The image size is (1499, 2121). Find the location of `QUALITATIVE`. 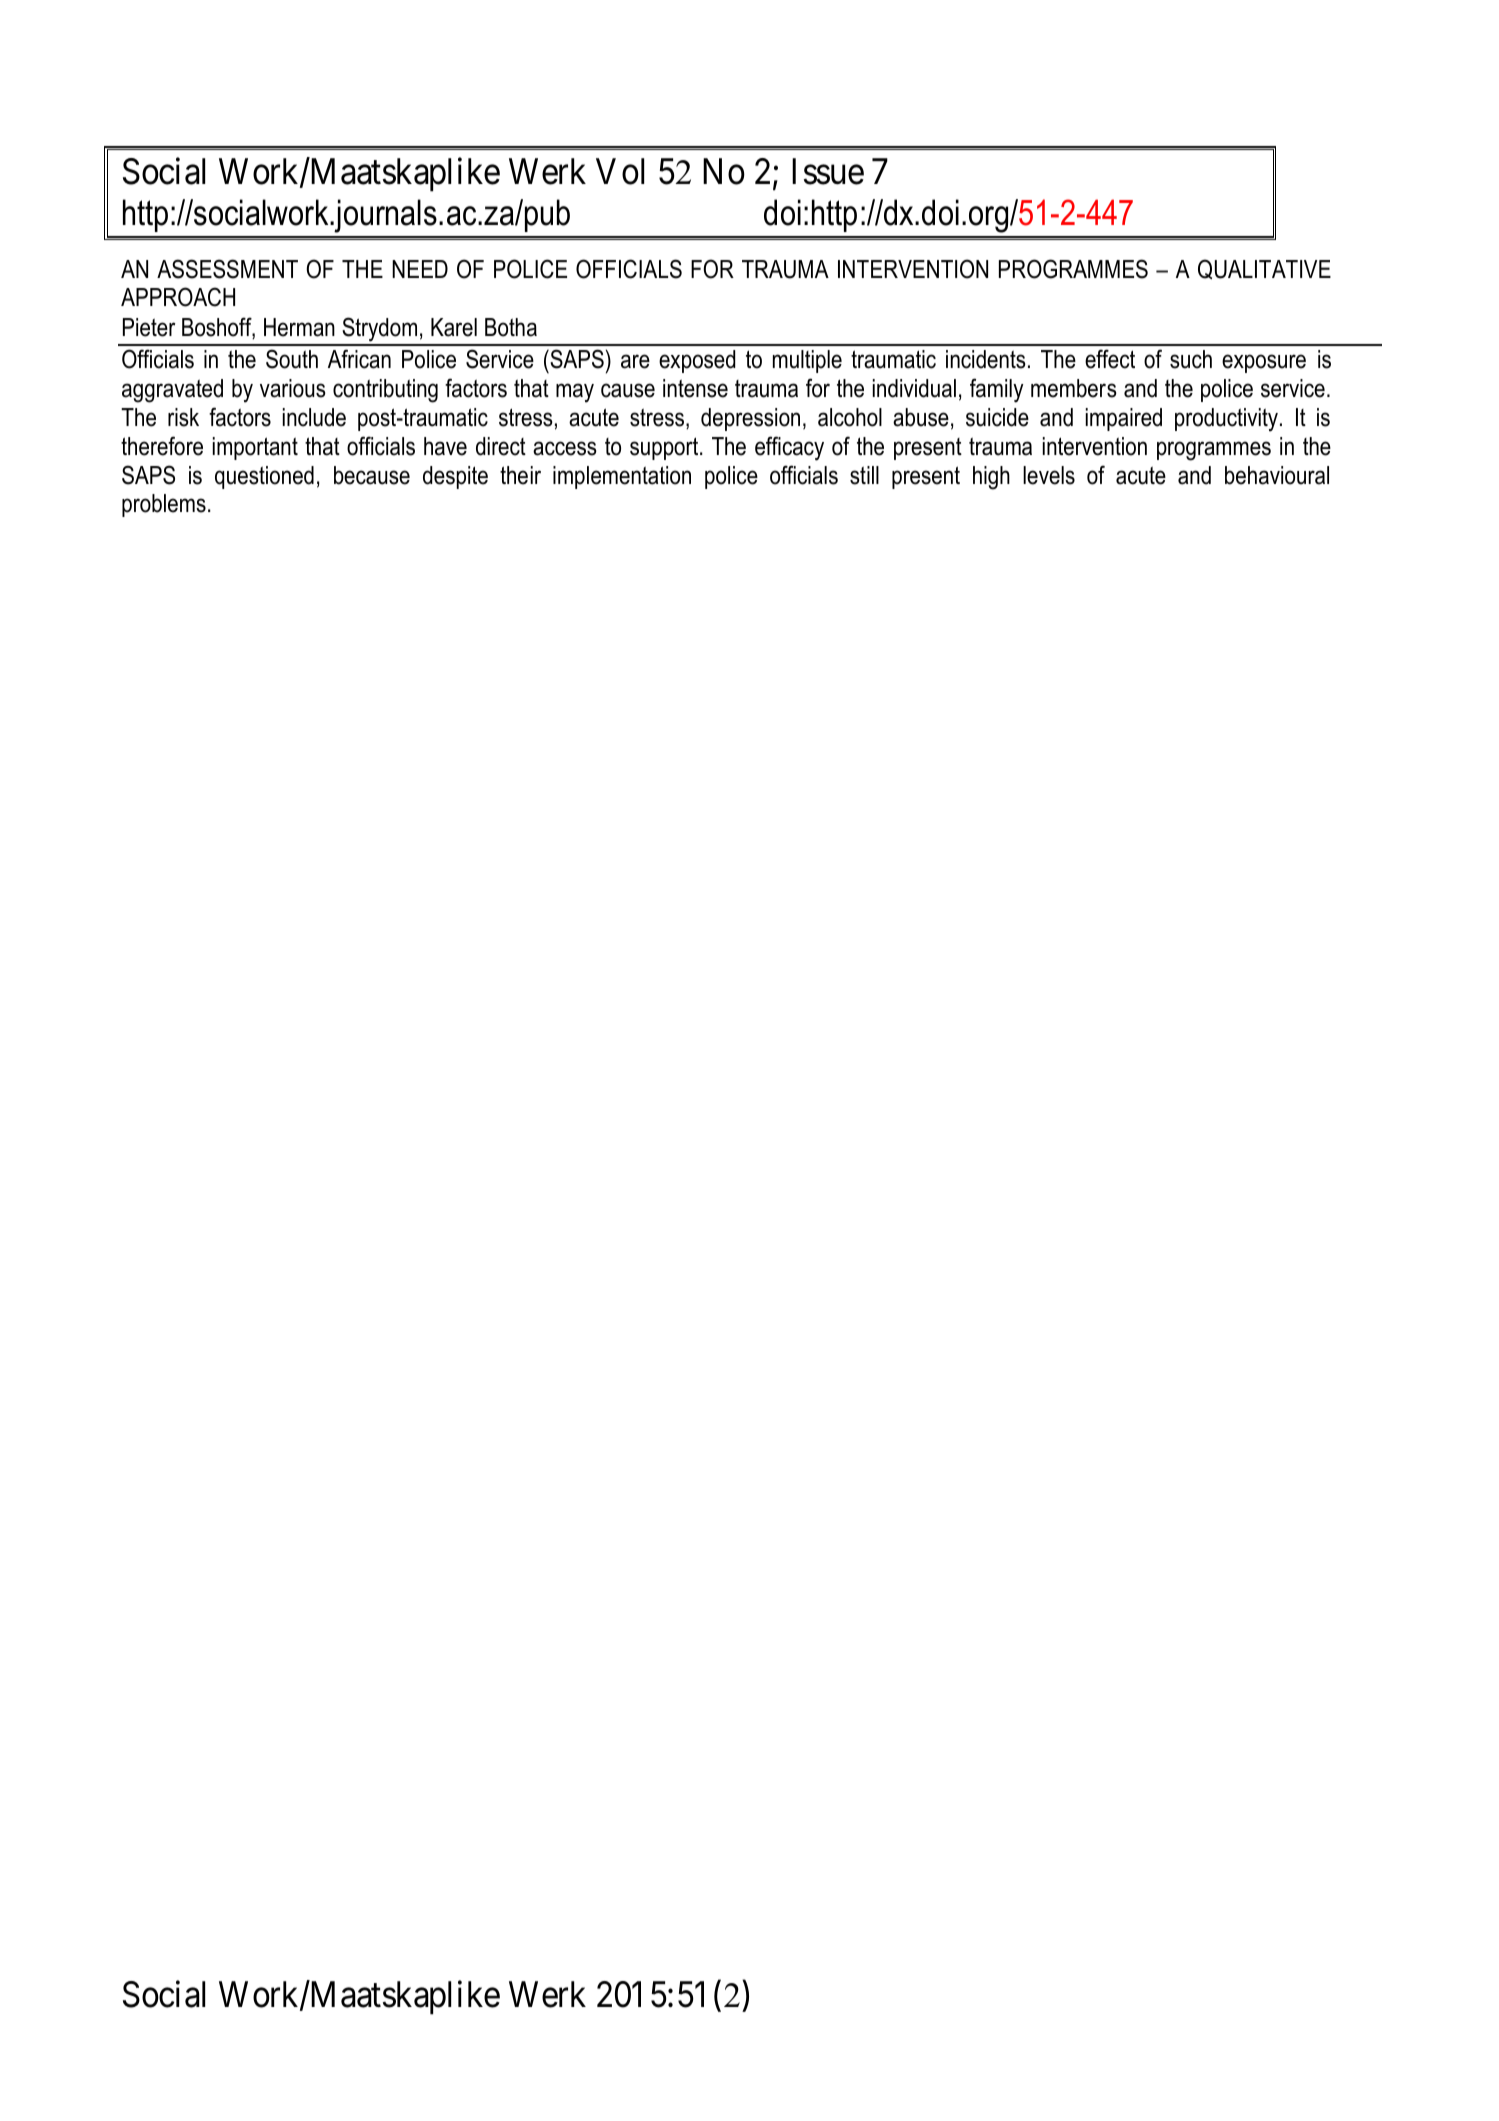

QUALITATIVE is located at coordinates (1264, 269).
